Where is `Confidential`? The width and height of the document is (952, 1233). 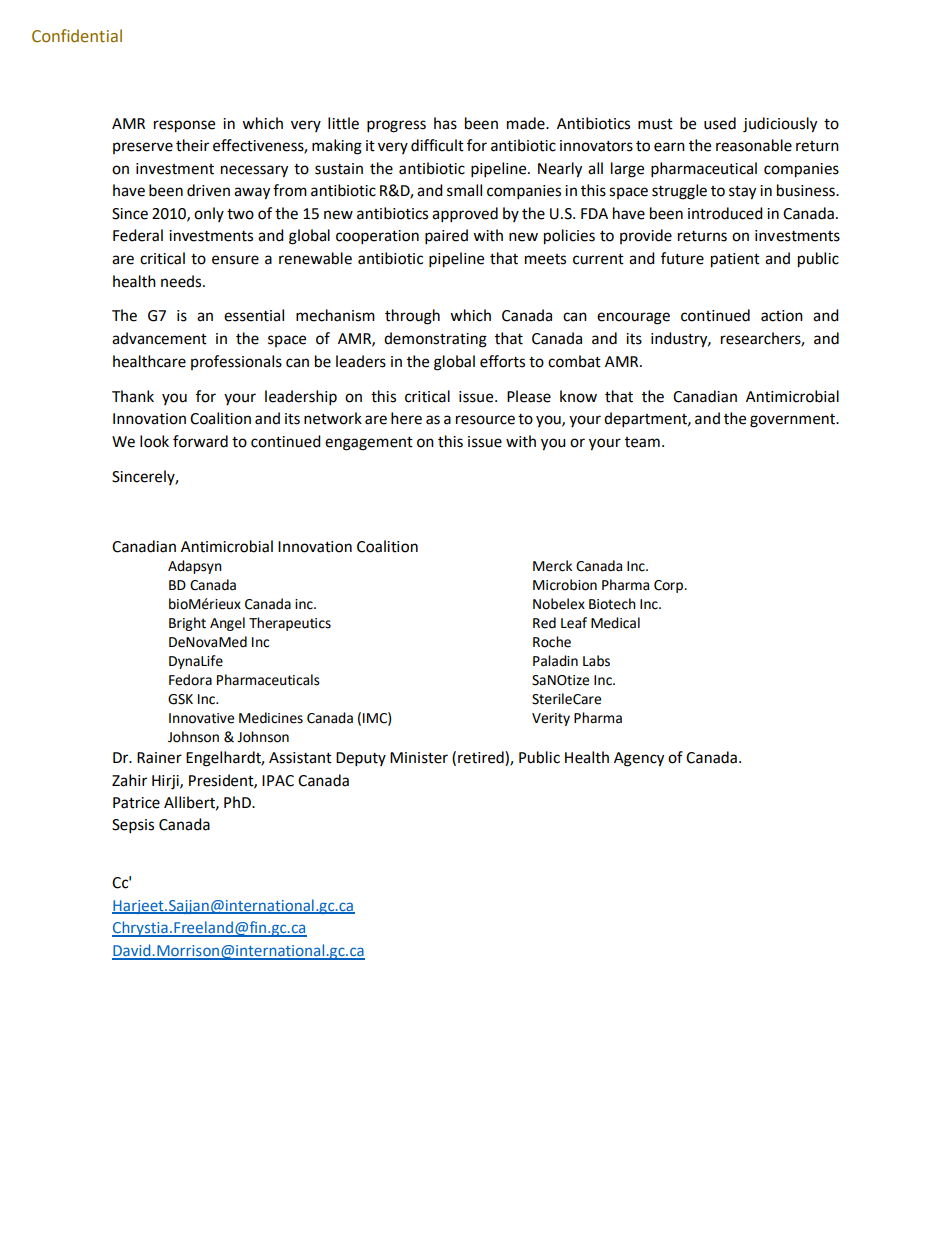
Confidential is located at coordinates (77, 36).
